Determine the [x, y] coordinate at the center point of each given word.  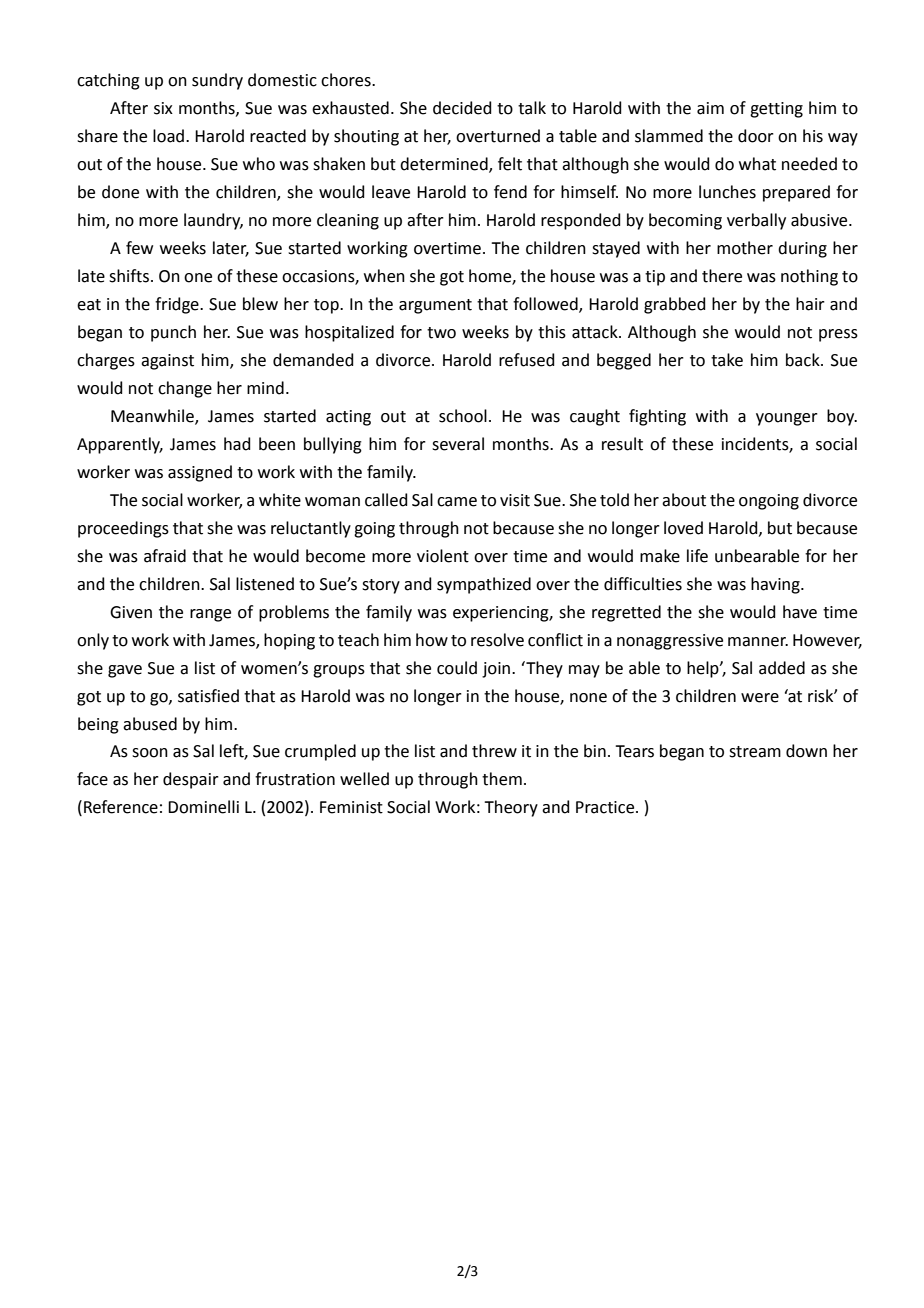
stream [755, 752]
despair [191, 780]
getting [776, 110]
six [163, 108]
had [237, 444]
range [210, 615]
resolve [497, 640]
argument [435, 306]
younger [787, 419]
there [722, 276]
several [458, 444]
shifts [129, 276]
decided [462, 108]
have [800, 612]
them [502, 779]
